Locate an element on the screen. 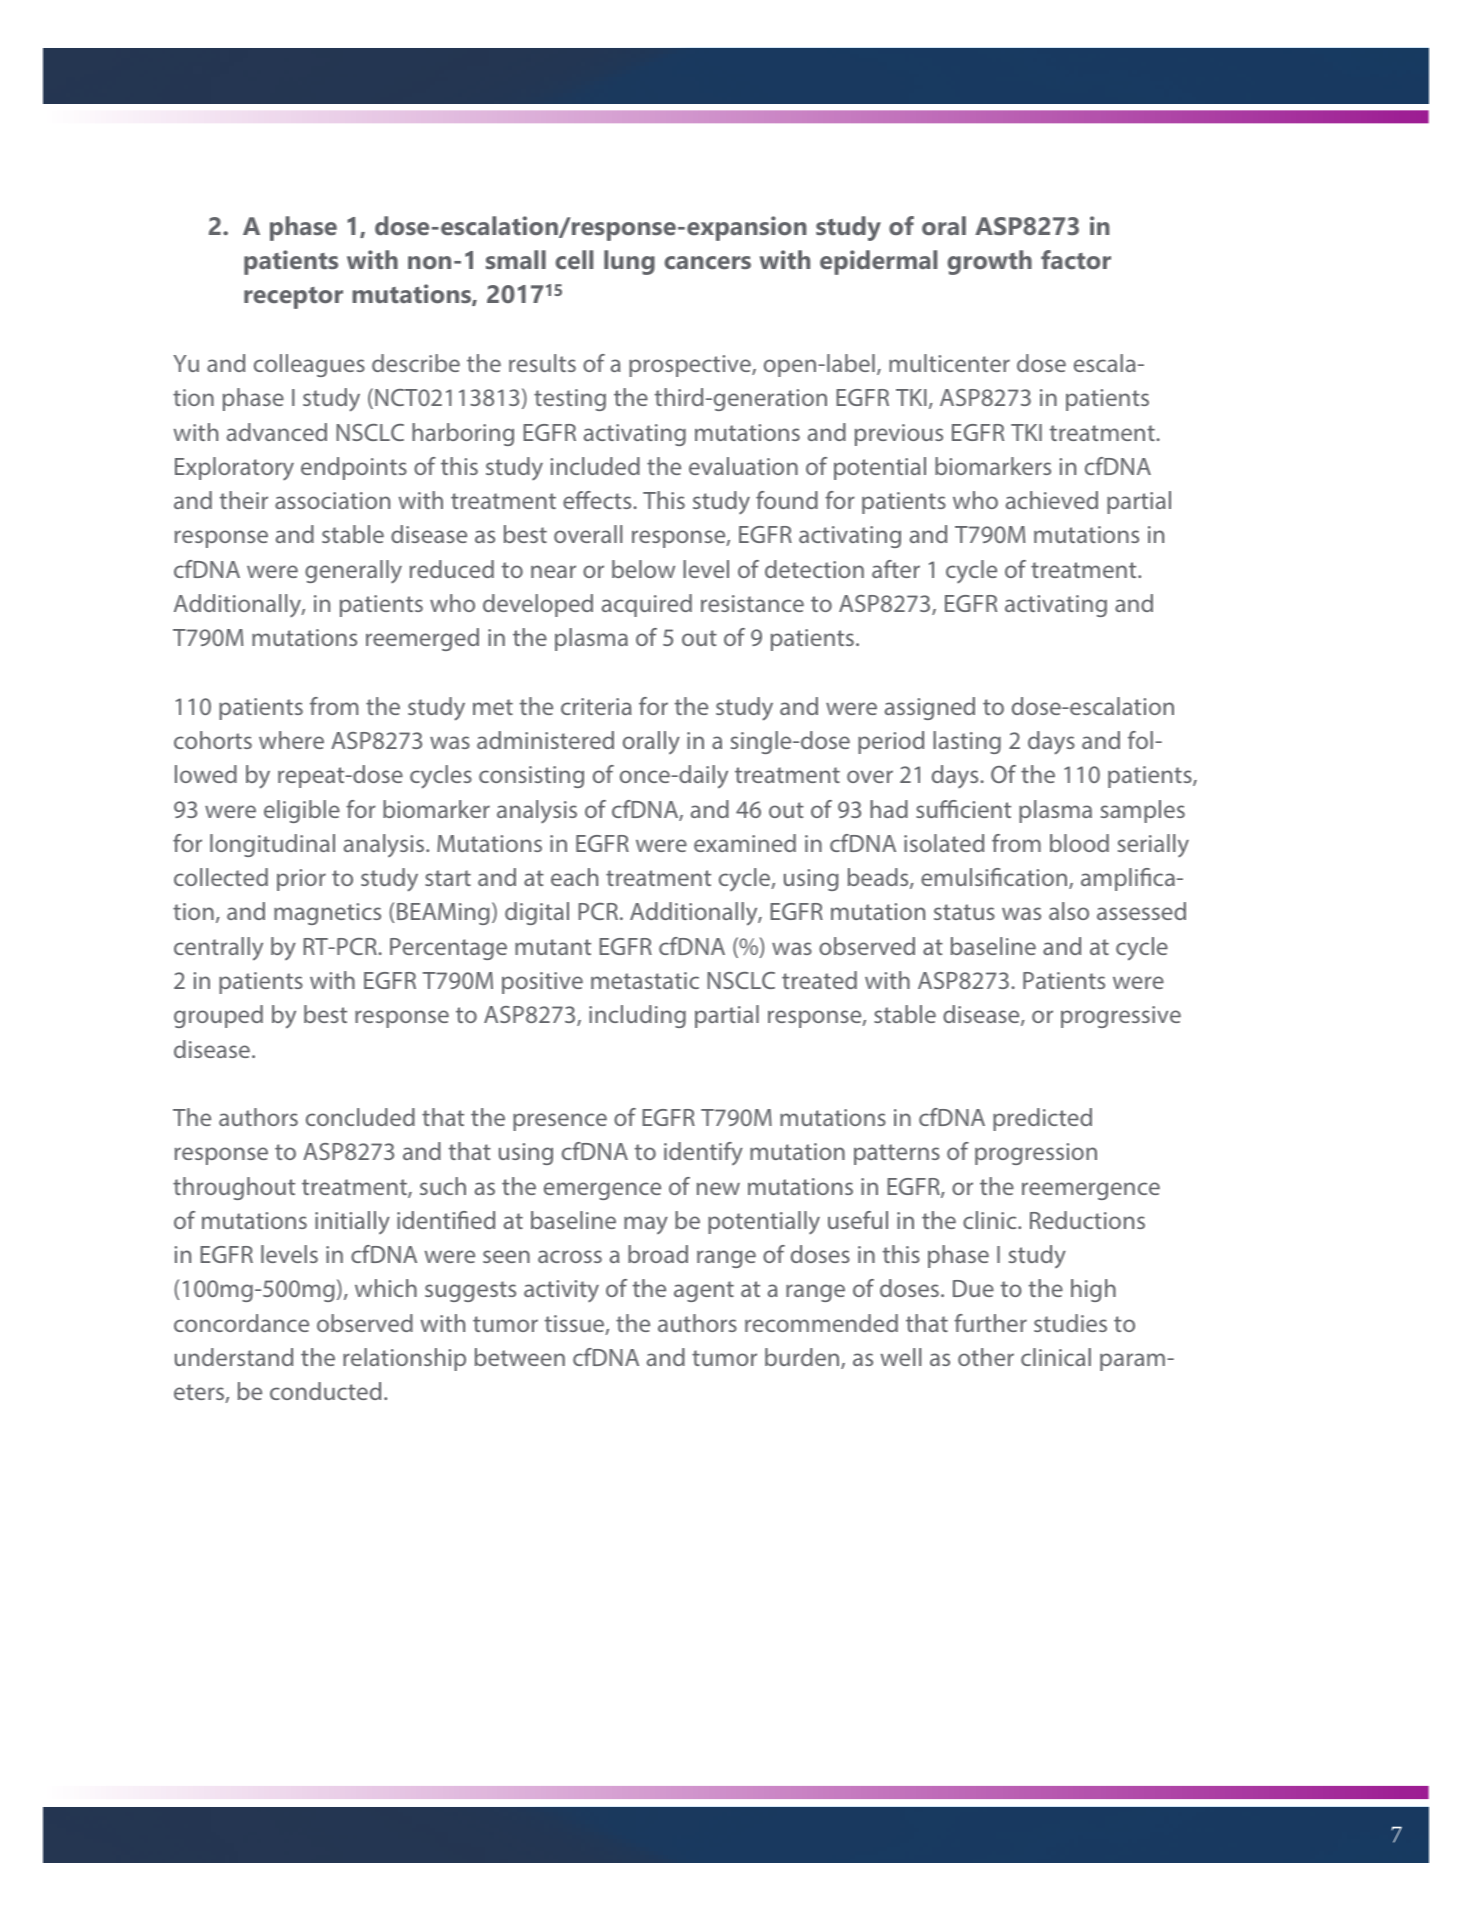 The height and width of the screenshot is (1905, 1472). factor is located at coordinates (1076, 259).
